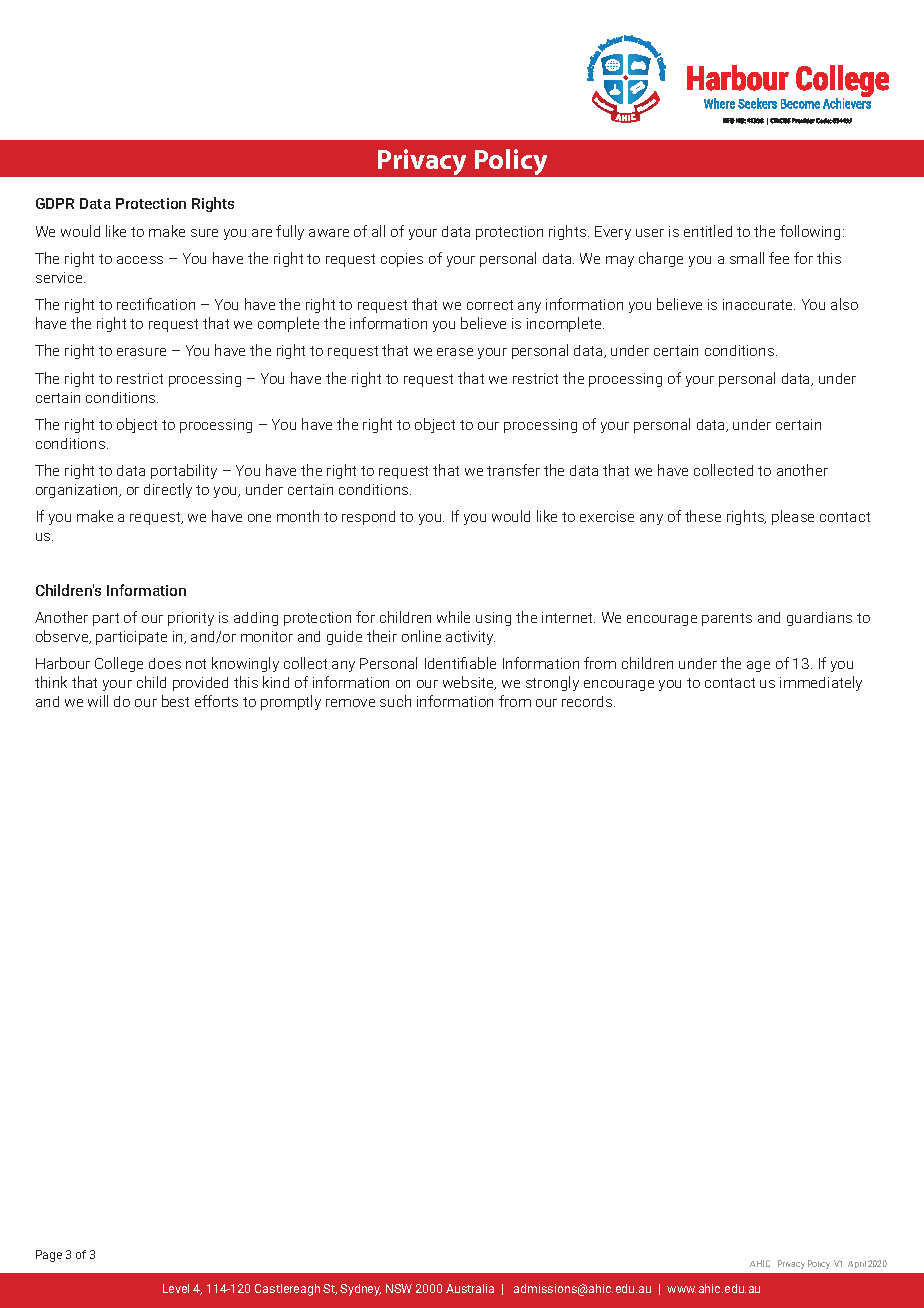  What do you see at coordinates (175, 701) in the page?
I see `best` at bounding box center [175, 701].
